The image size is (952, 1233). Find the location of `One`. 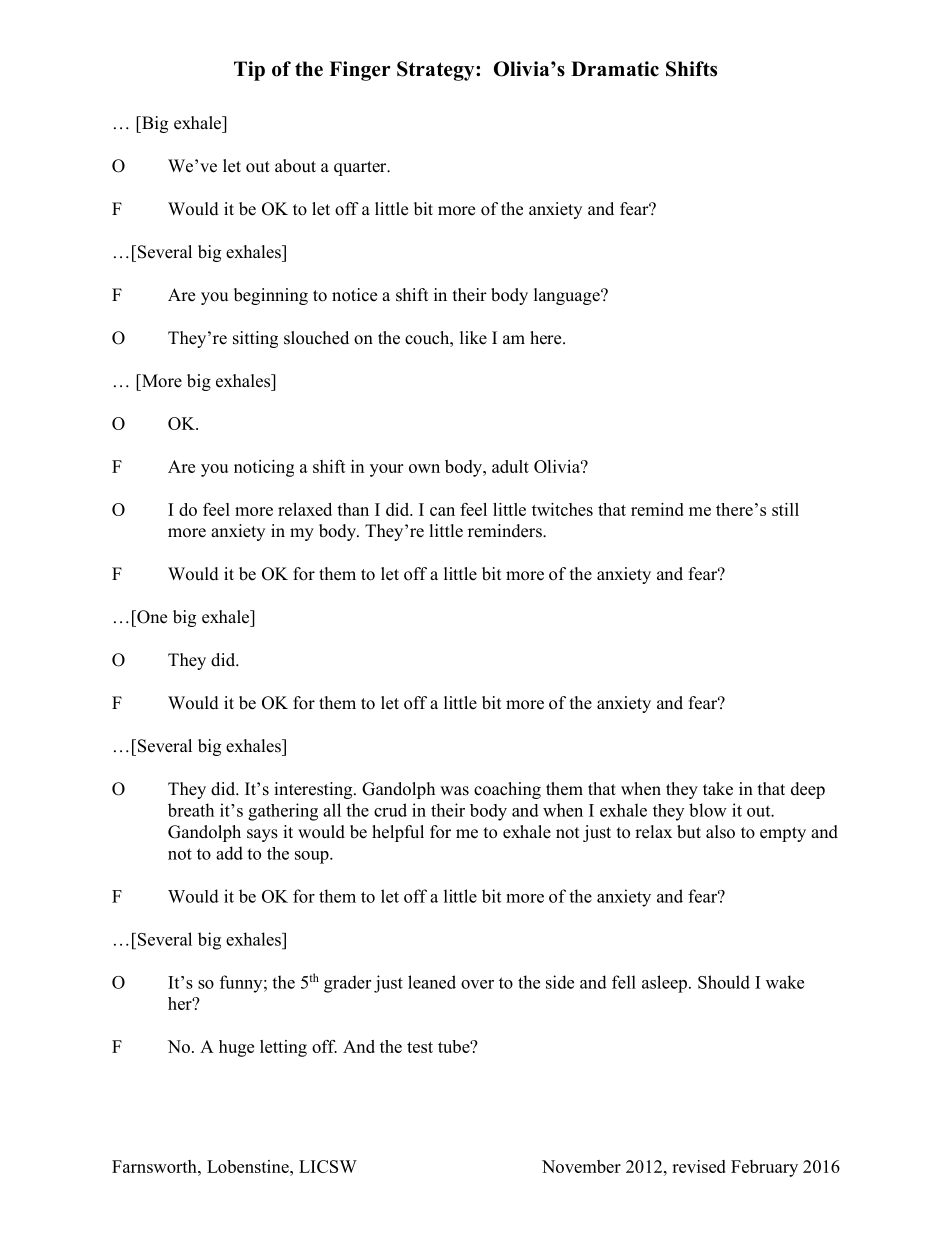

One is located at coordinates (151, 617).
